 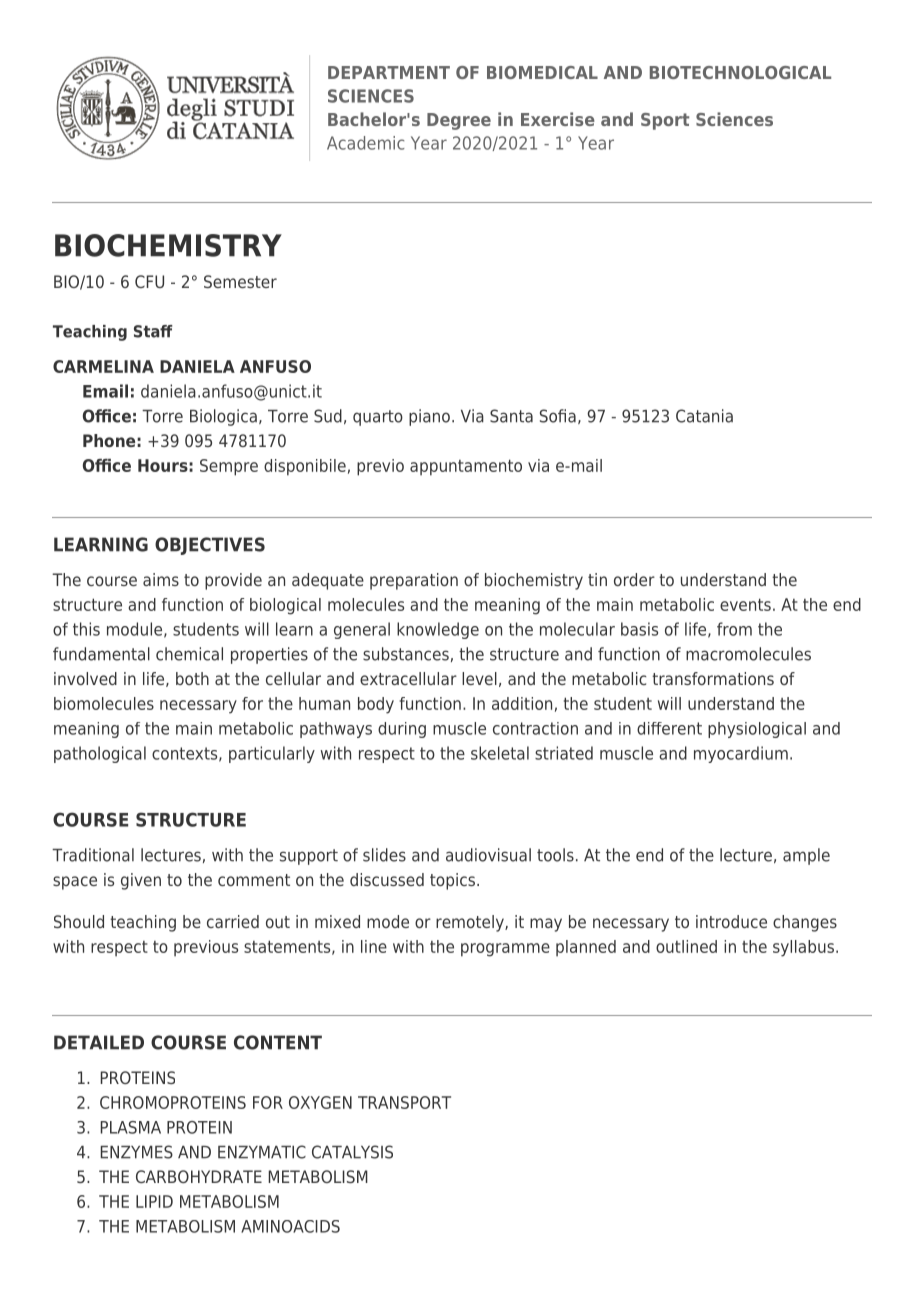 What do you see at coordinates (93, 855) in the screenshot?
I see `Traditional` at bounding box center [93, 855].
